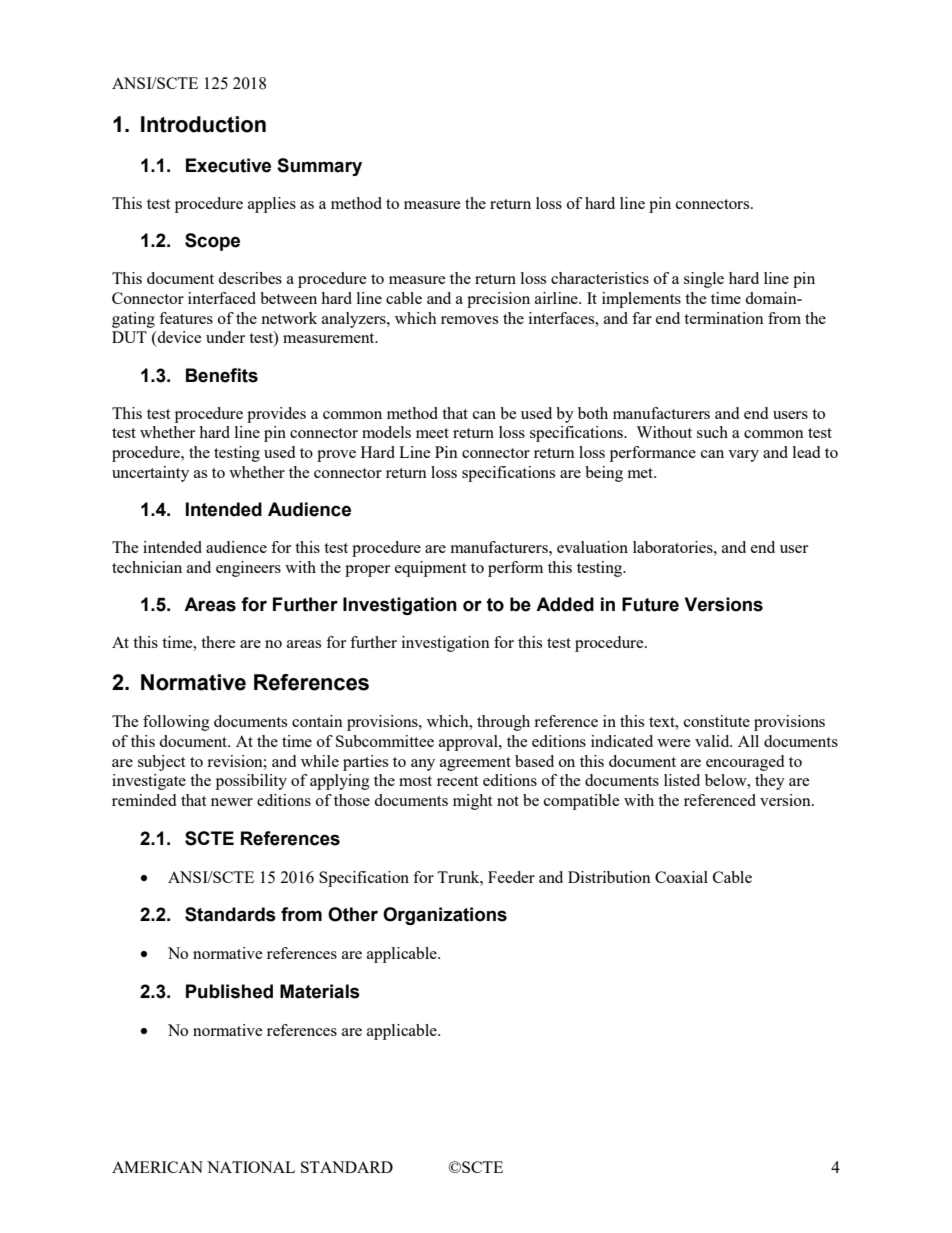 Image resolution: width=952 pixels, height=1233 pixels. I want to click on Executive, so click(228, 165).
